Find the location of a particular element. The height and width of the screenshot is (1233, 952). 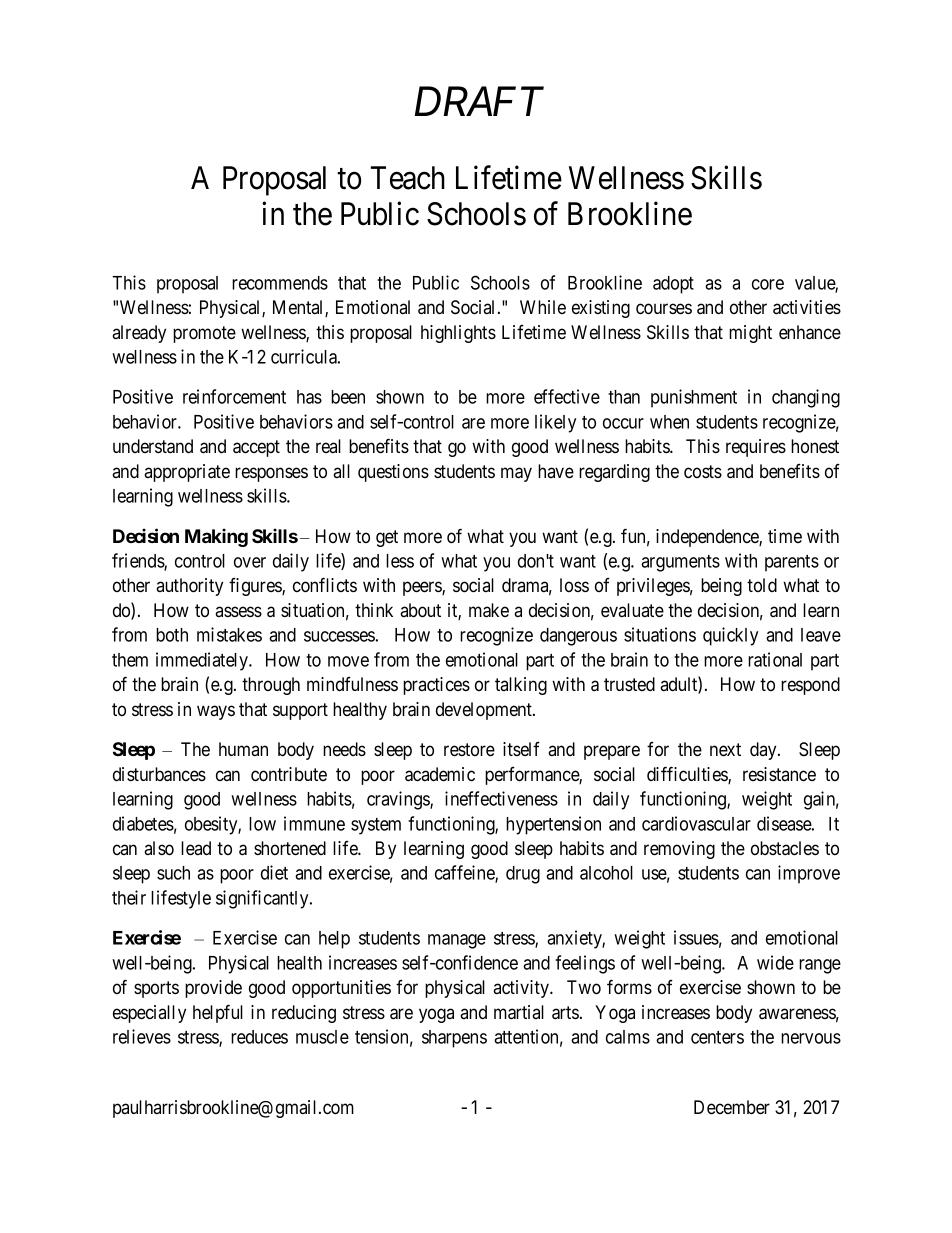

make is located at coordinates (489, 610).
